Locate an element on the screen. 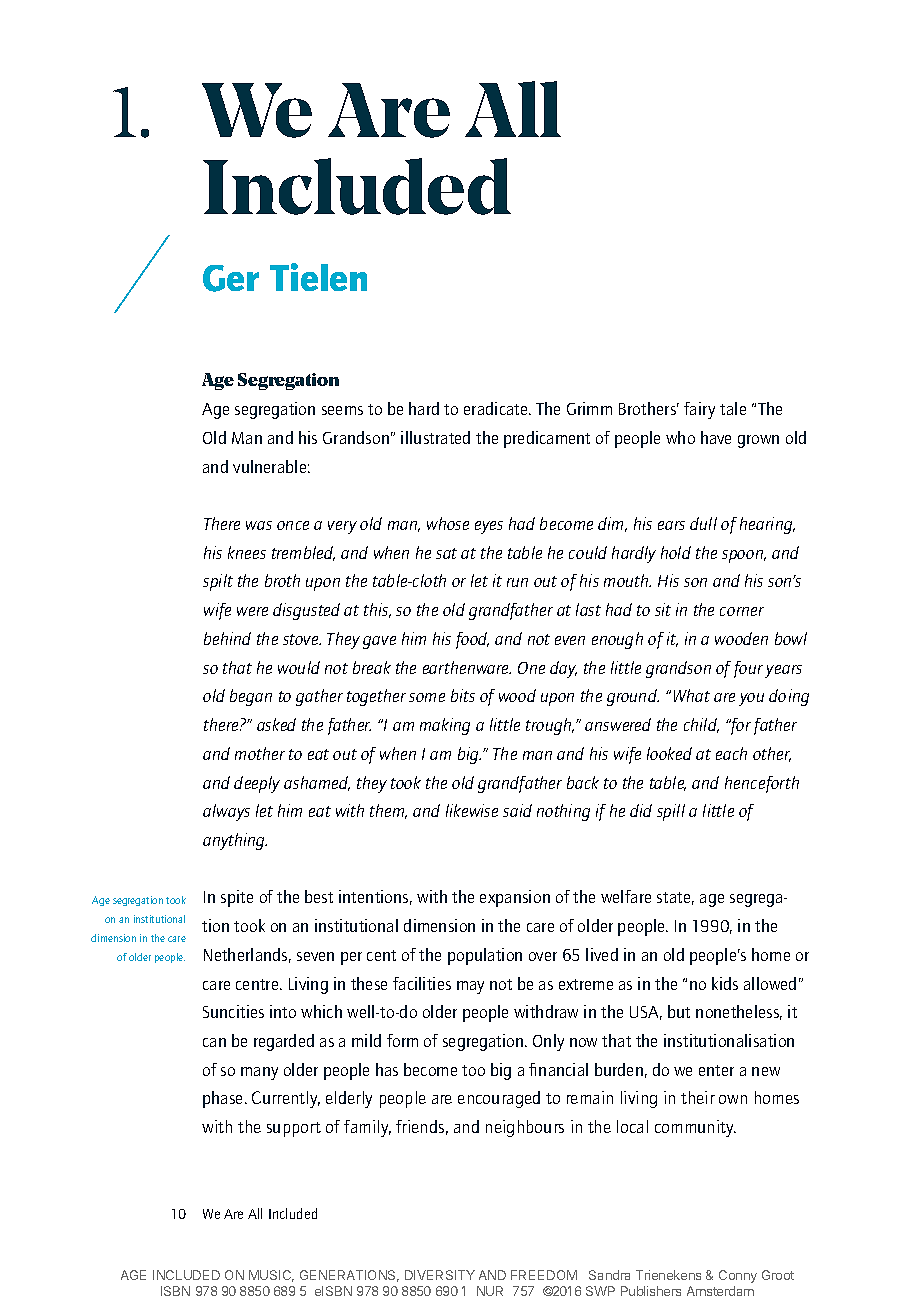 The image size is (915, 1316). Amsterdam is located at coordinates (720, 1291).
